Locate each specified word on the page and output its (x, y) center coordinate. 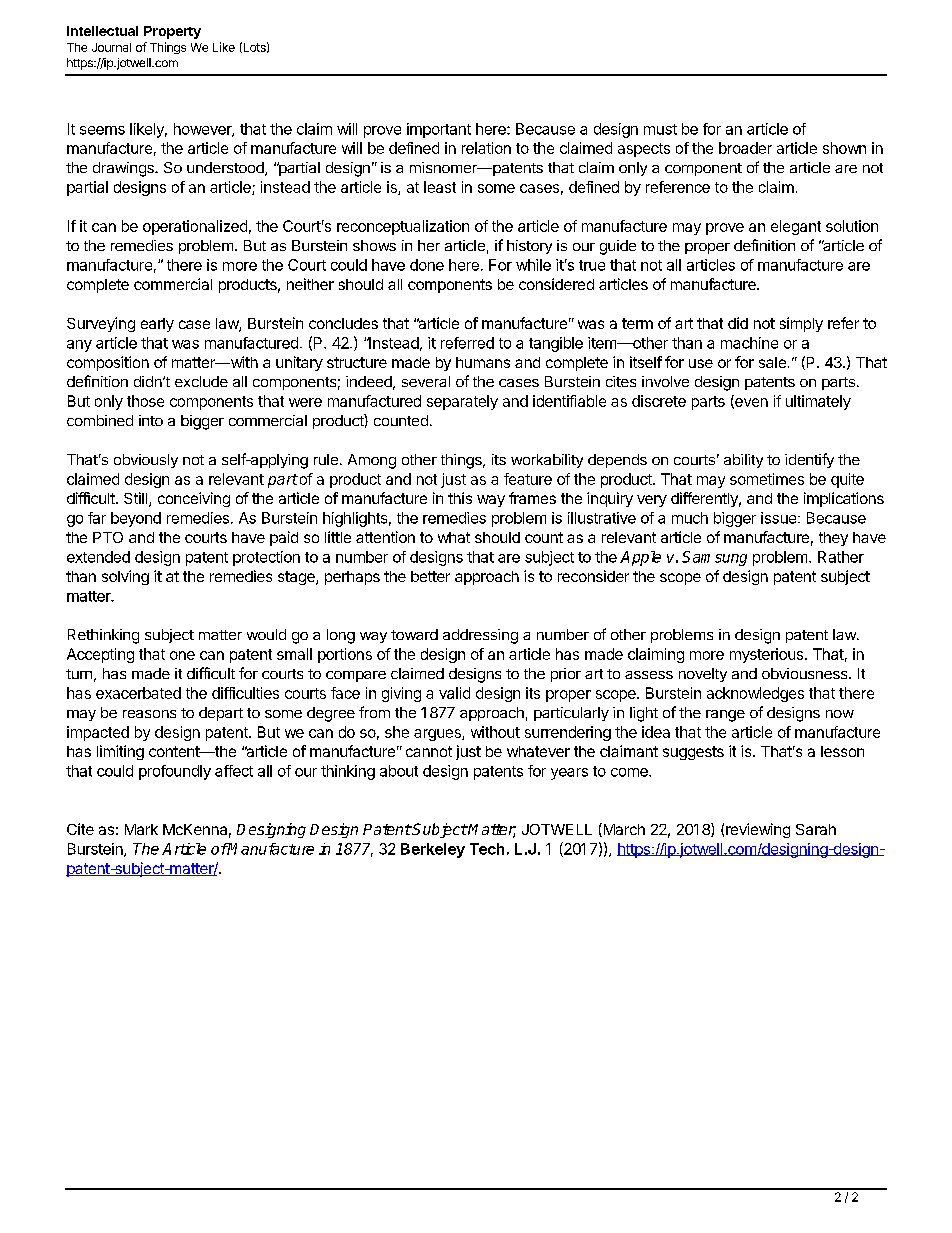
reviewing (758, 830)
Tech (487, 849)
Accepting (100, 655)
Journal (111, 47)
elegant (796, 227)
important (439, 130)
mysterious (768, 655)
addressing (480, 636)
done (427, 265)
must (660, 129)
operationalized (195, 227)
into (151, 420)
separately (462, 402)
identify (809, 460)
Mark (141, 829)
